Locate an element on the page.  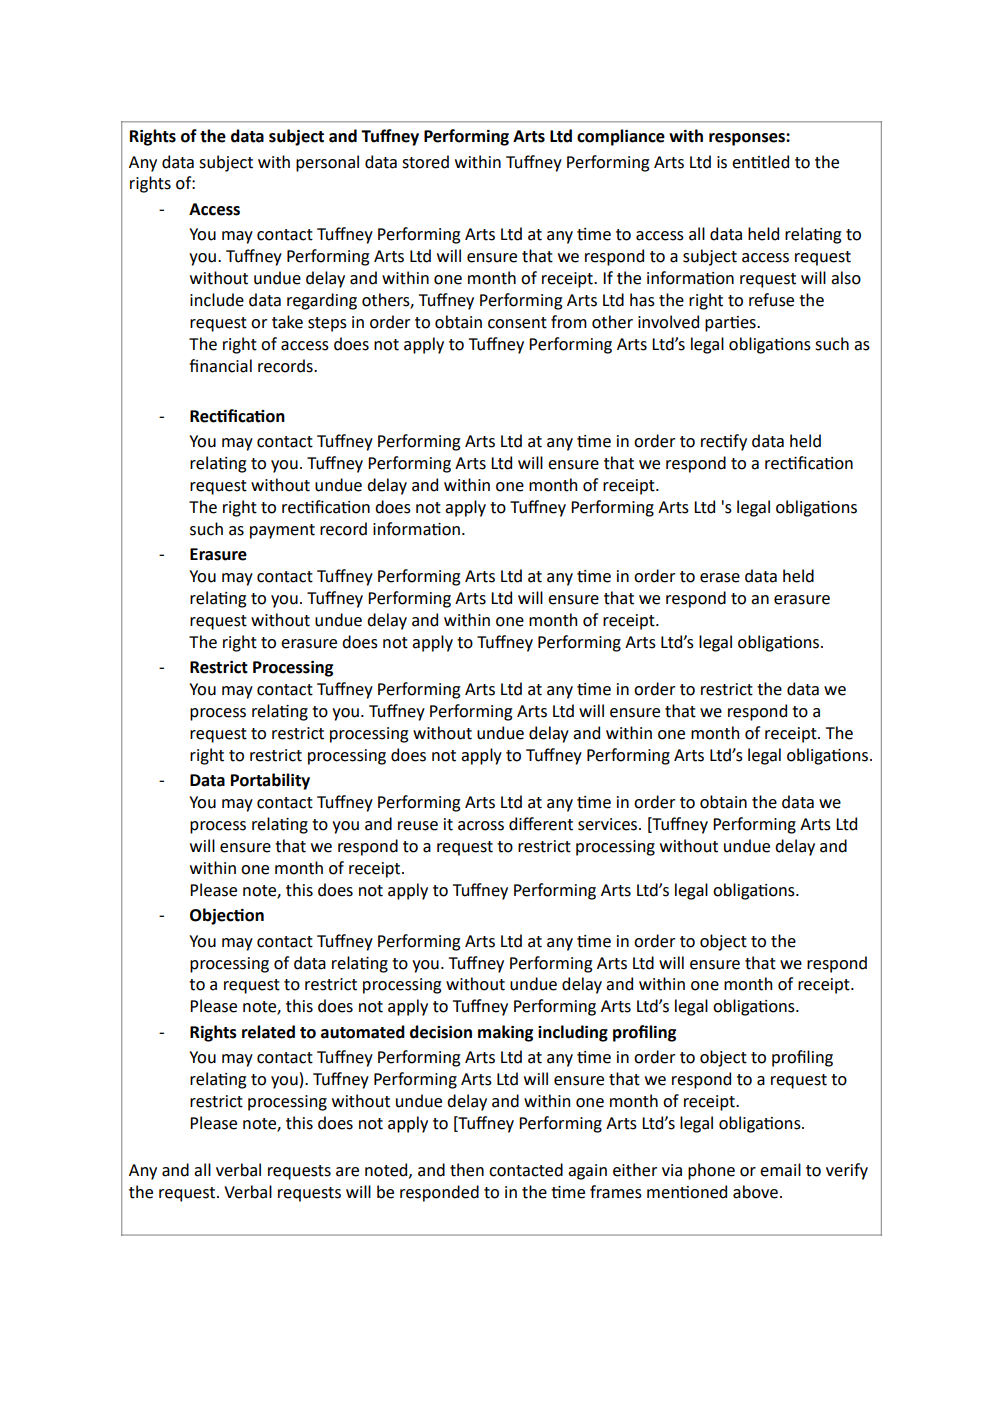
across is located at coordinates (481, 826).
